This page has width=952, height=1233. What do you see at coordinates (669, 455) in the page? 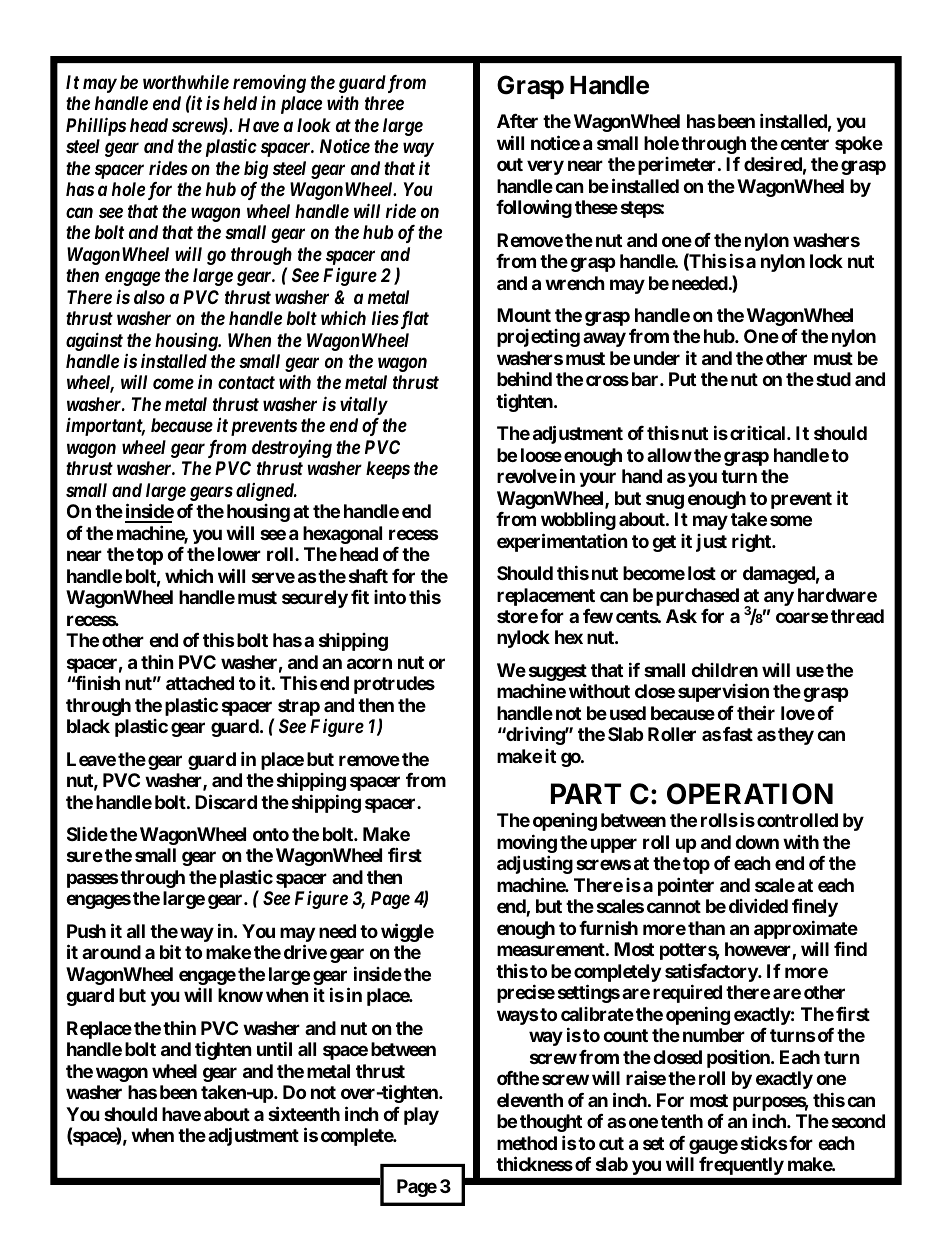
I see `allow` at bounding box center [669, 455].
